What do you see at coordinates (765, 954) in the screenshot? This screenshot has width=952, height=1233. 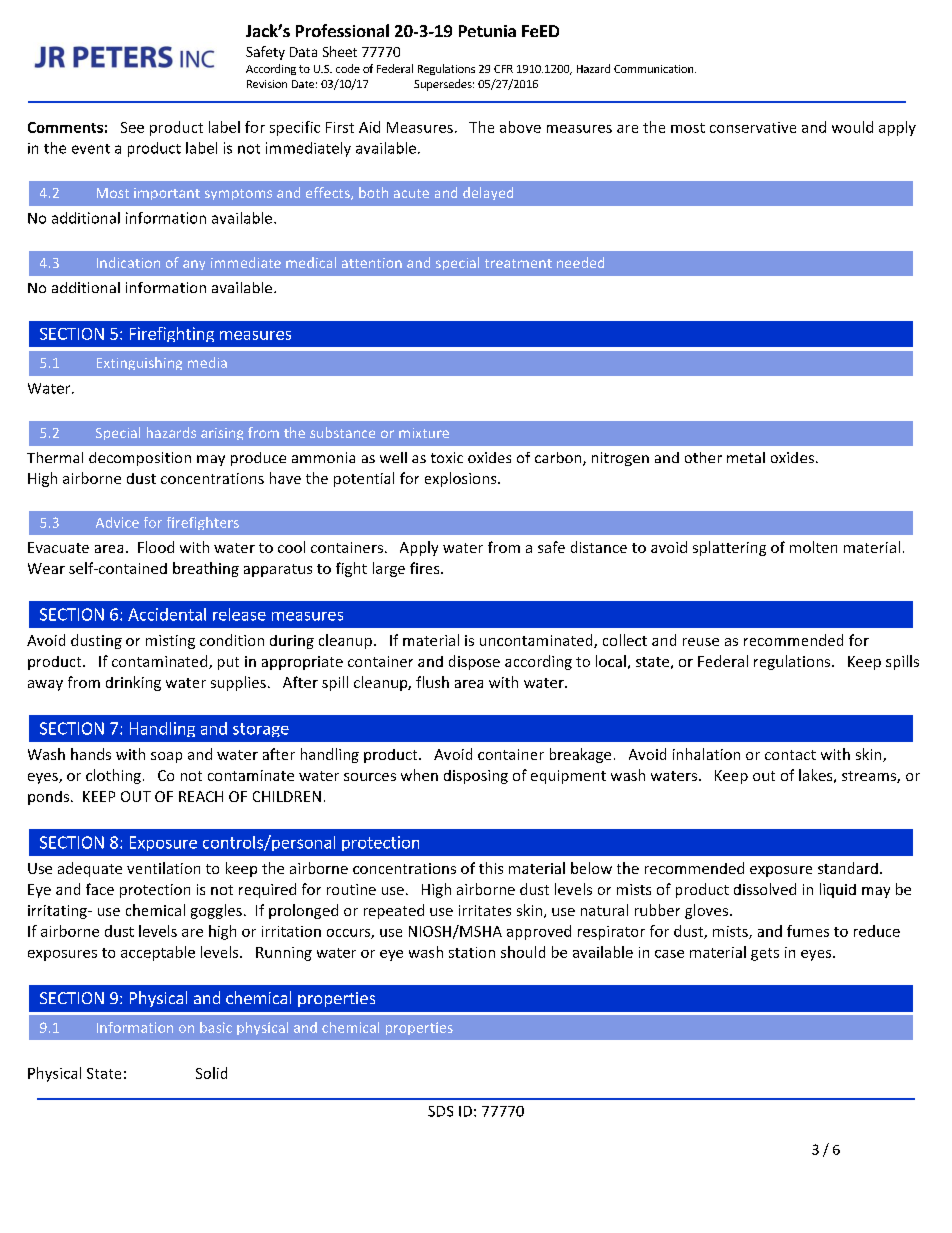 I see `gets` at bounding box center [765, 954].
